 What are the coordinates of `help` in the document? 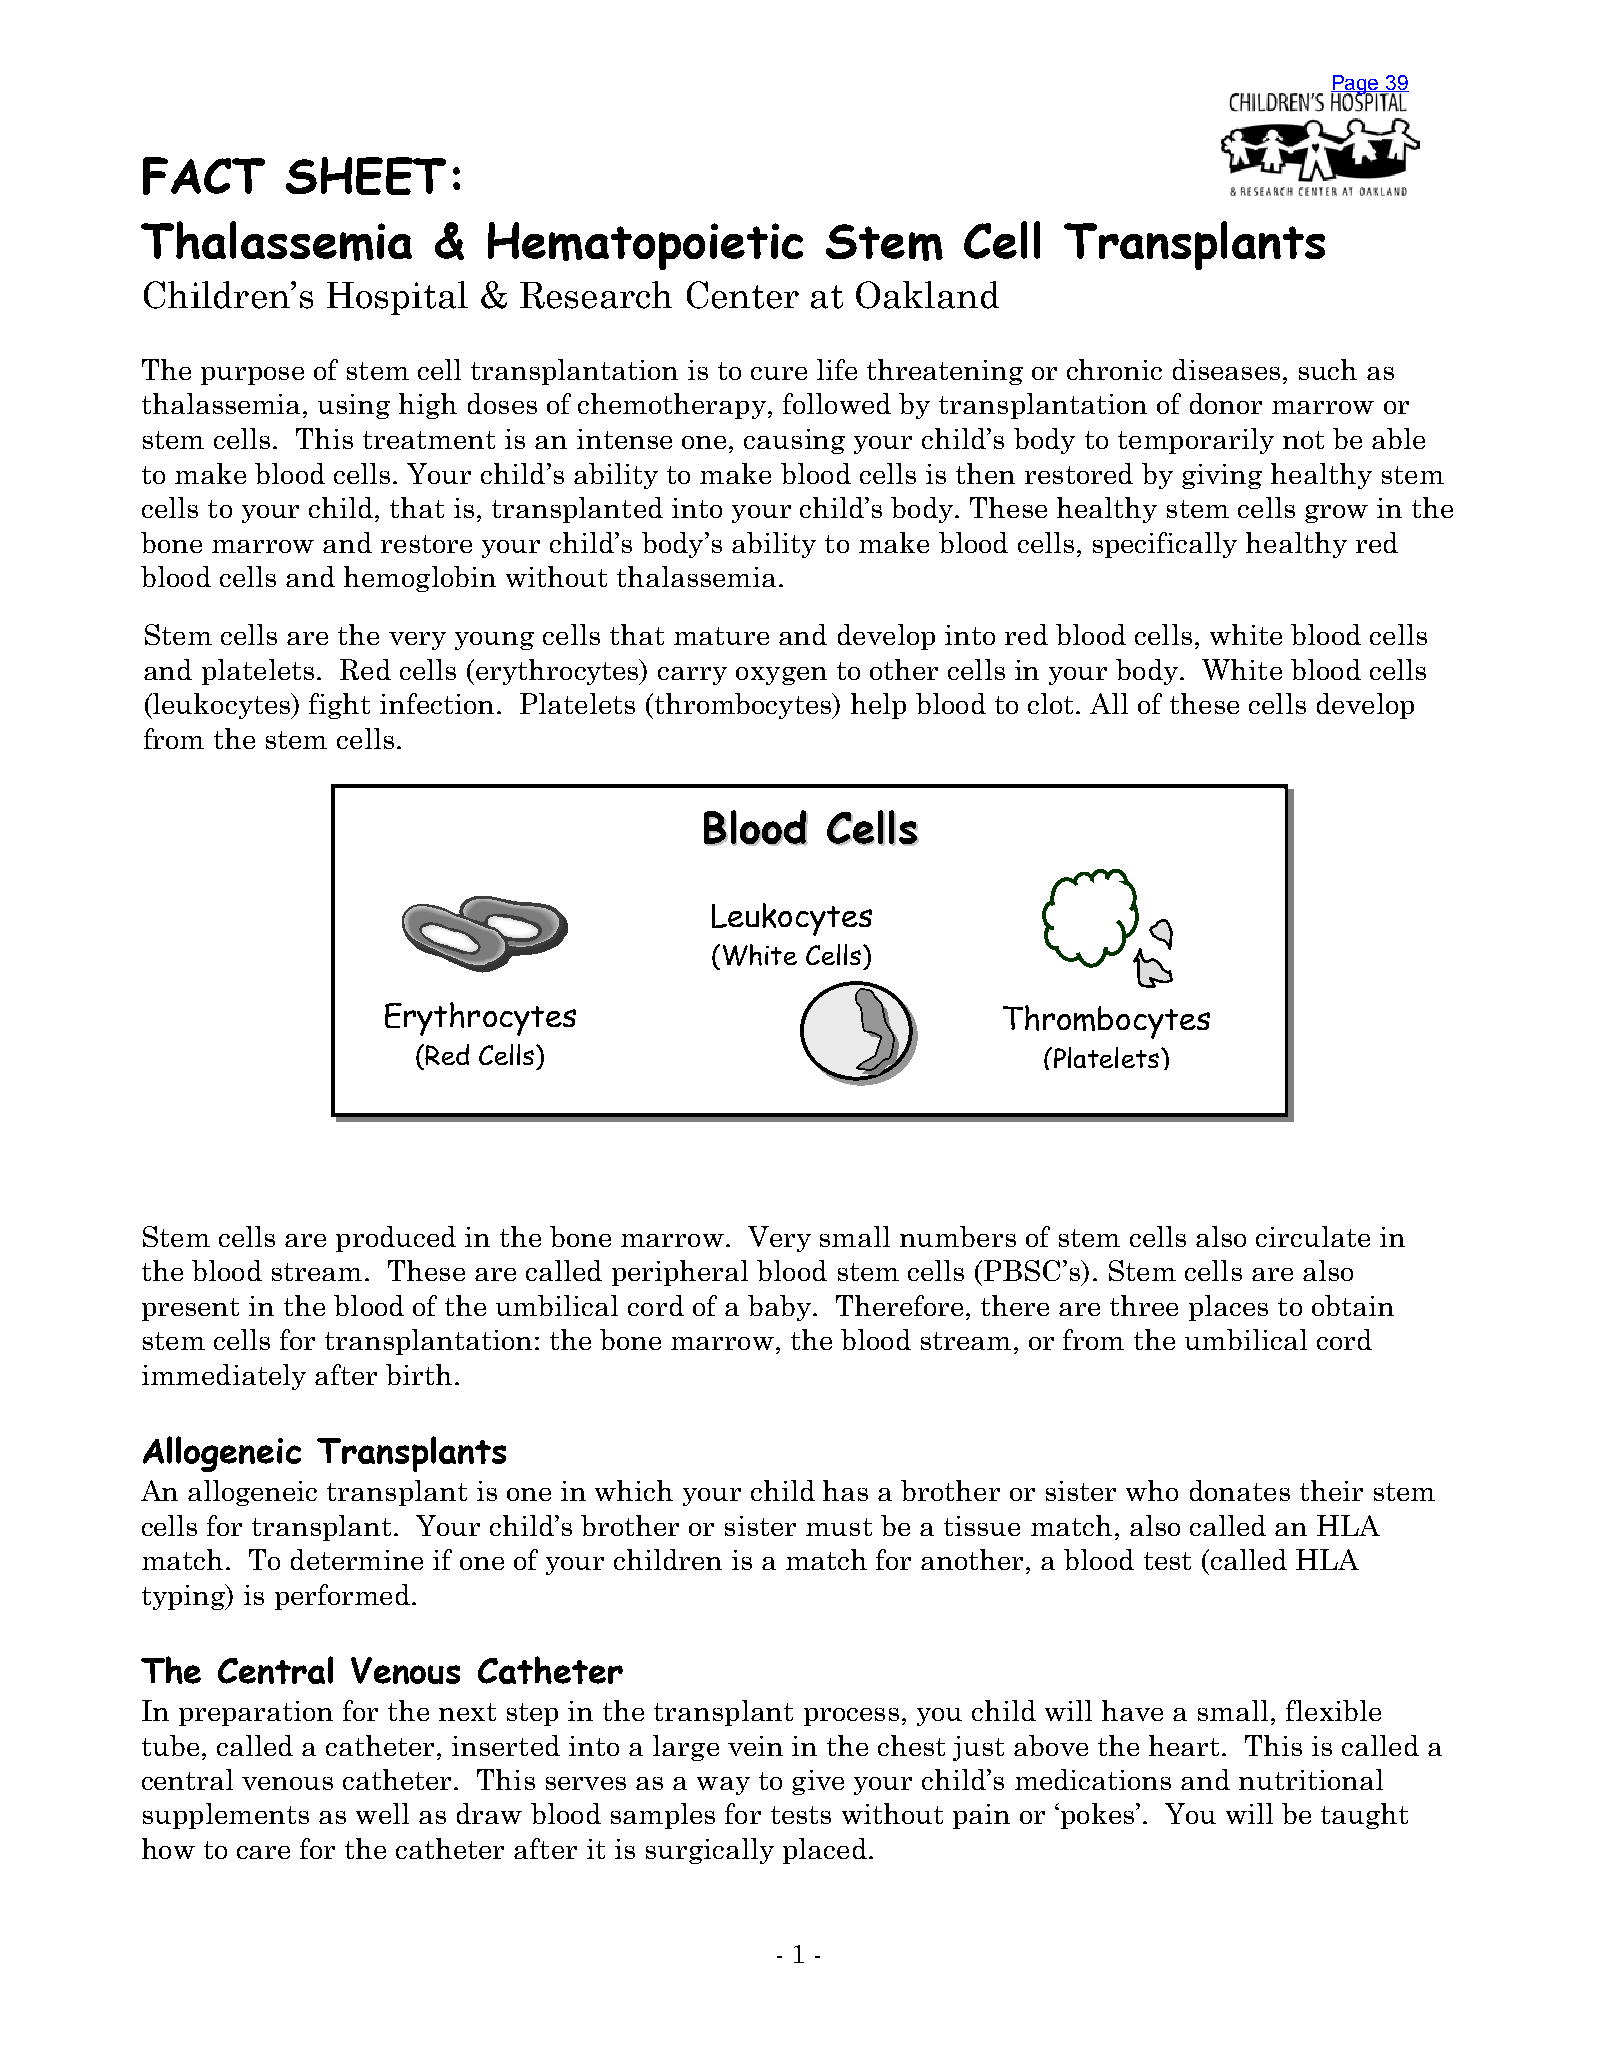 It's located at (878, 706).
